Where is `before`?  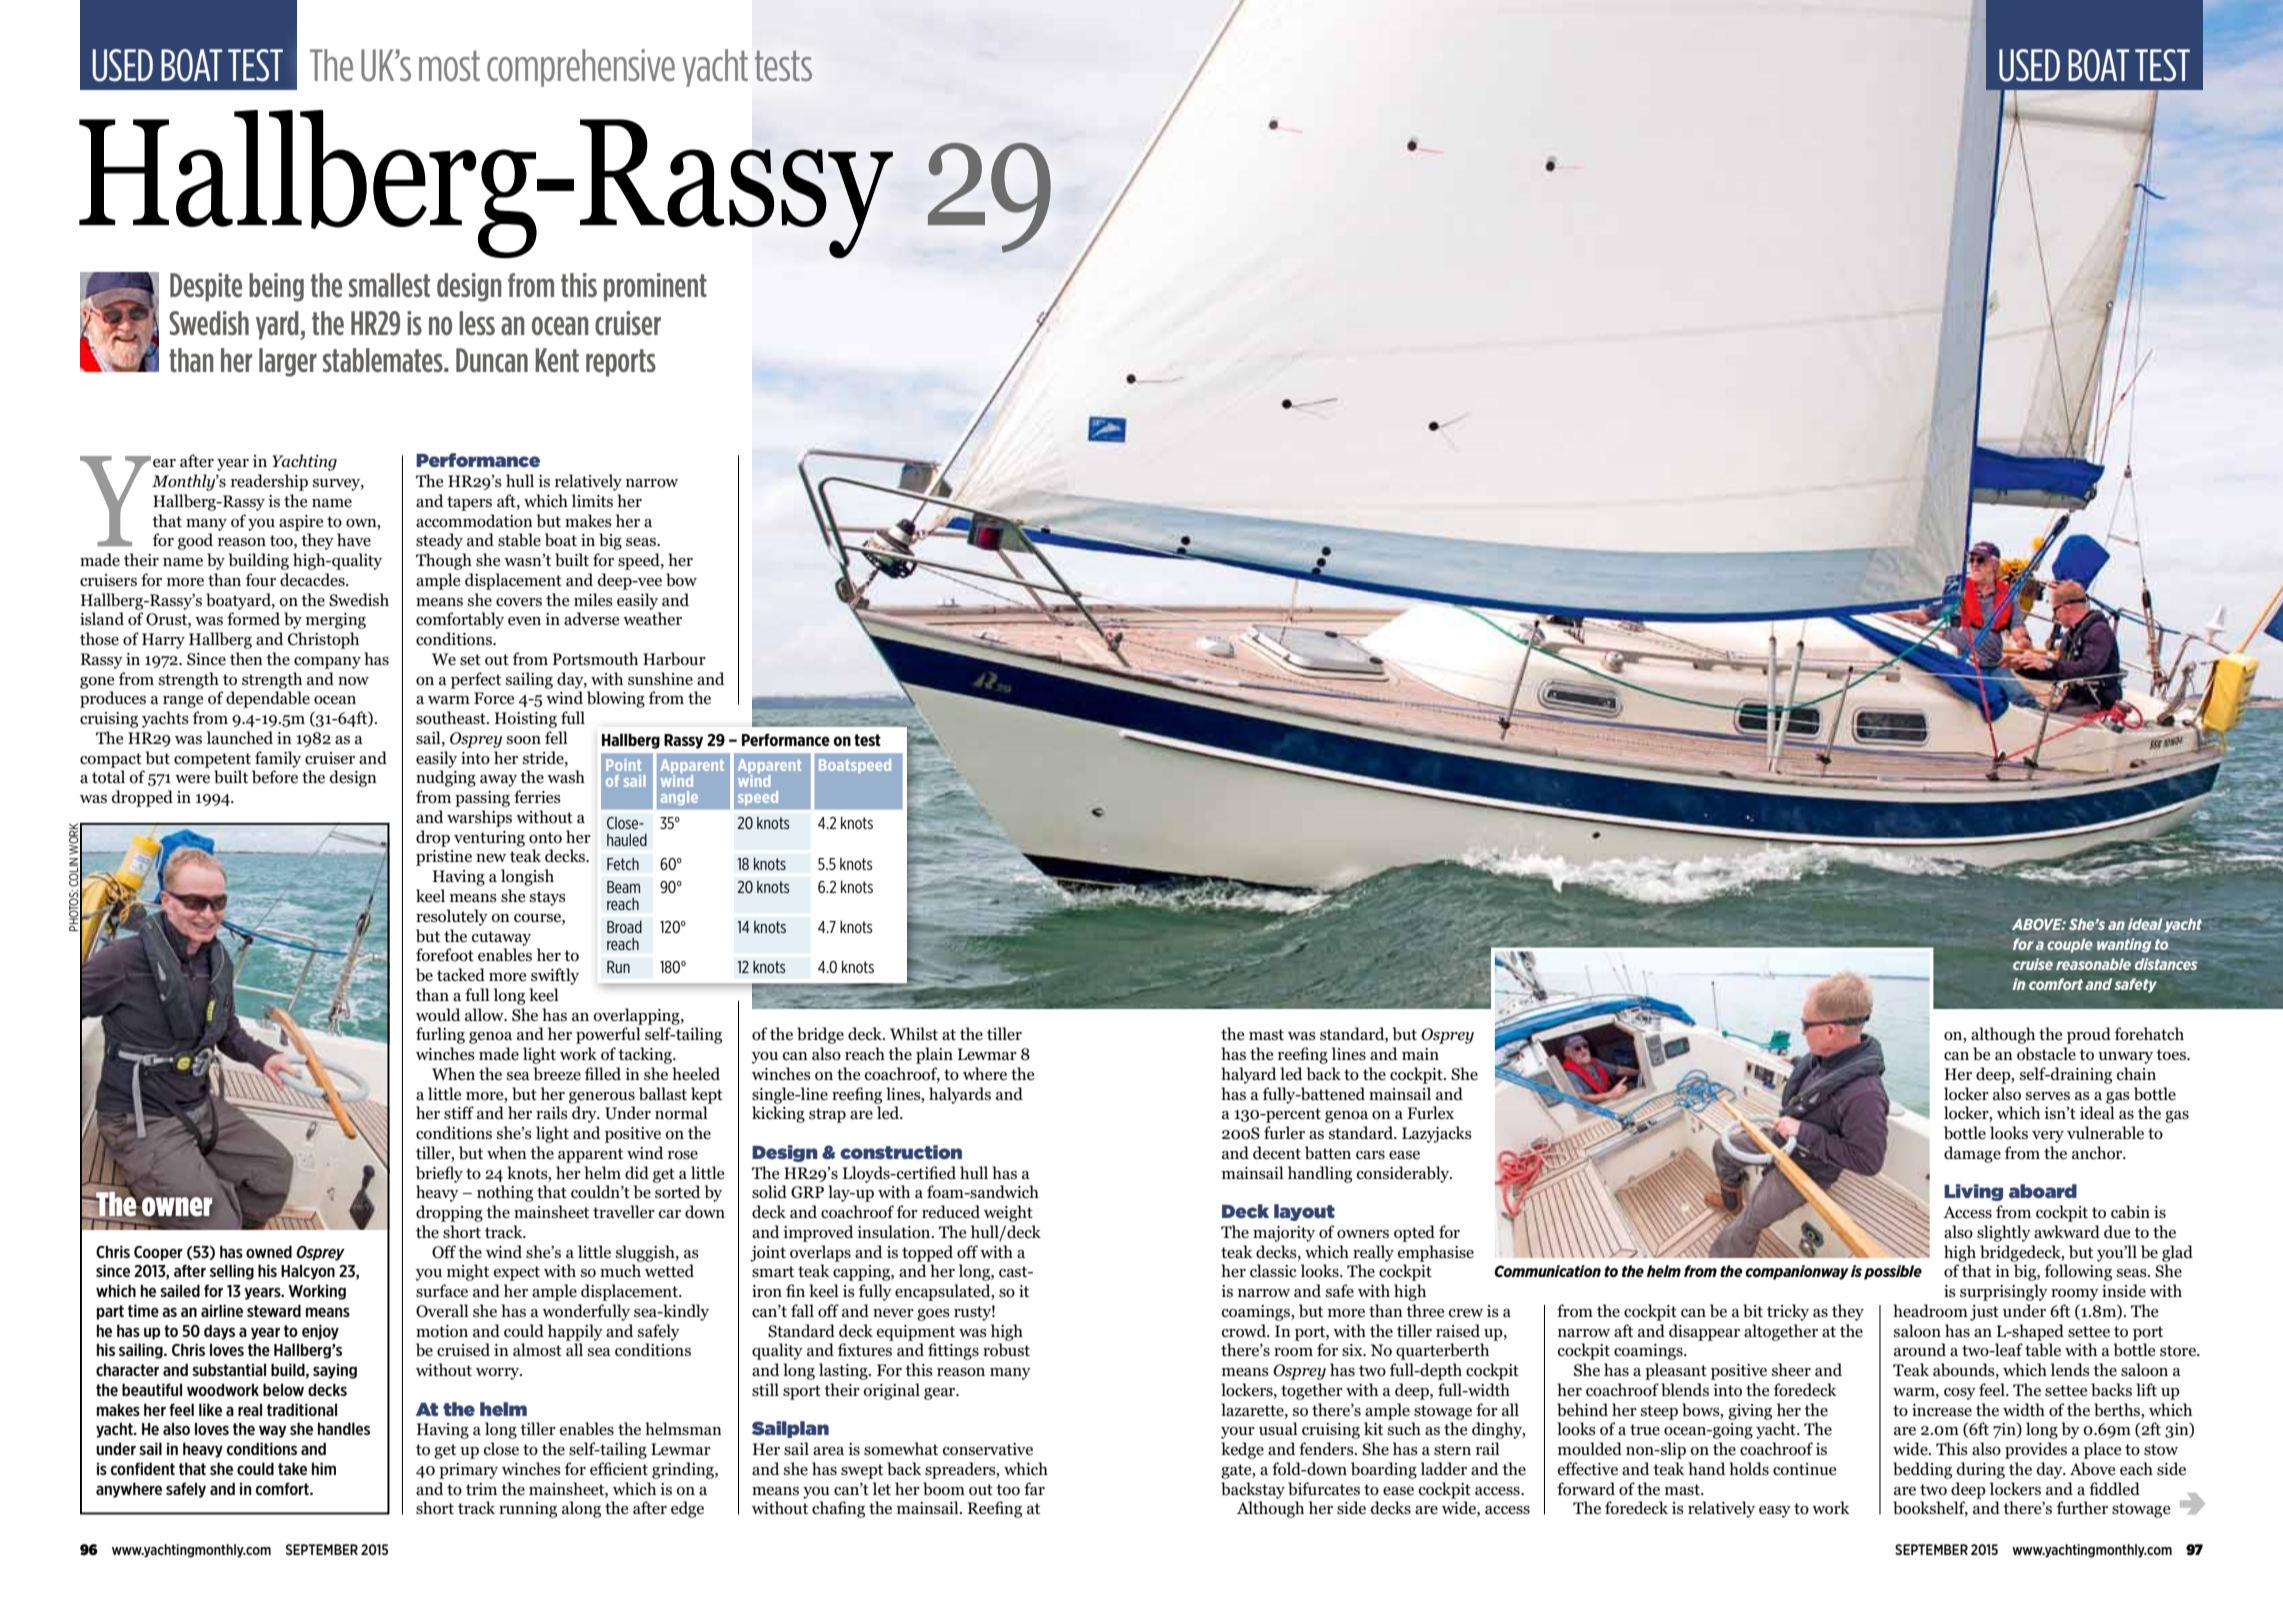 before is located at coordinates (275, 777).
